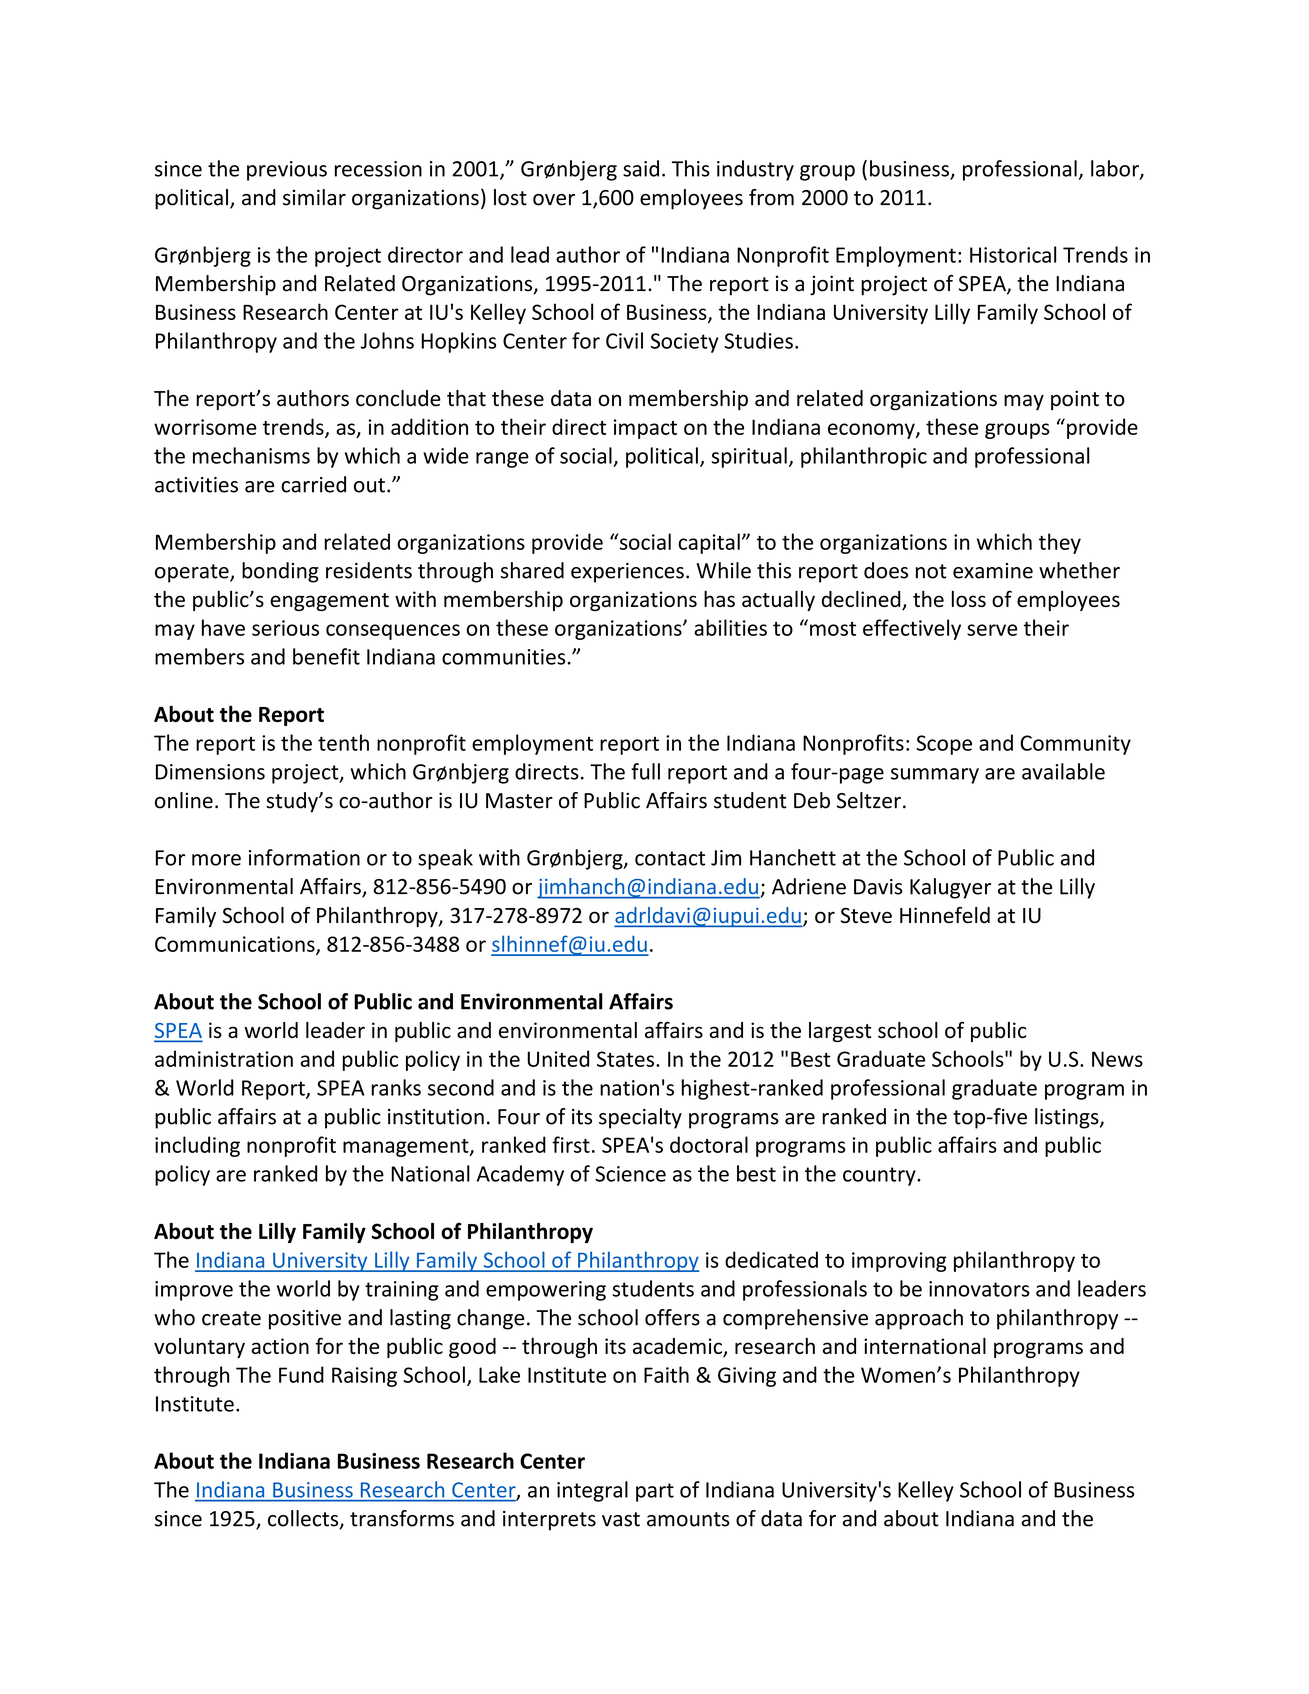 This image has height=1694, width=1309. Describe the element at coordinates (655, 1492) in the image. I see `part` at that location.
